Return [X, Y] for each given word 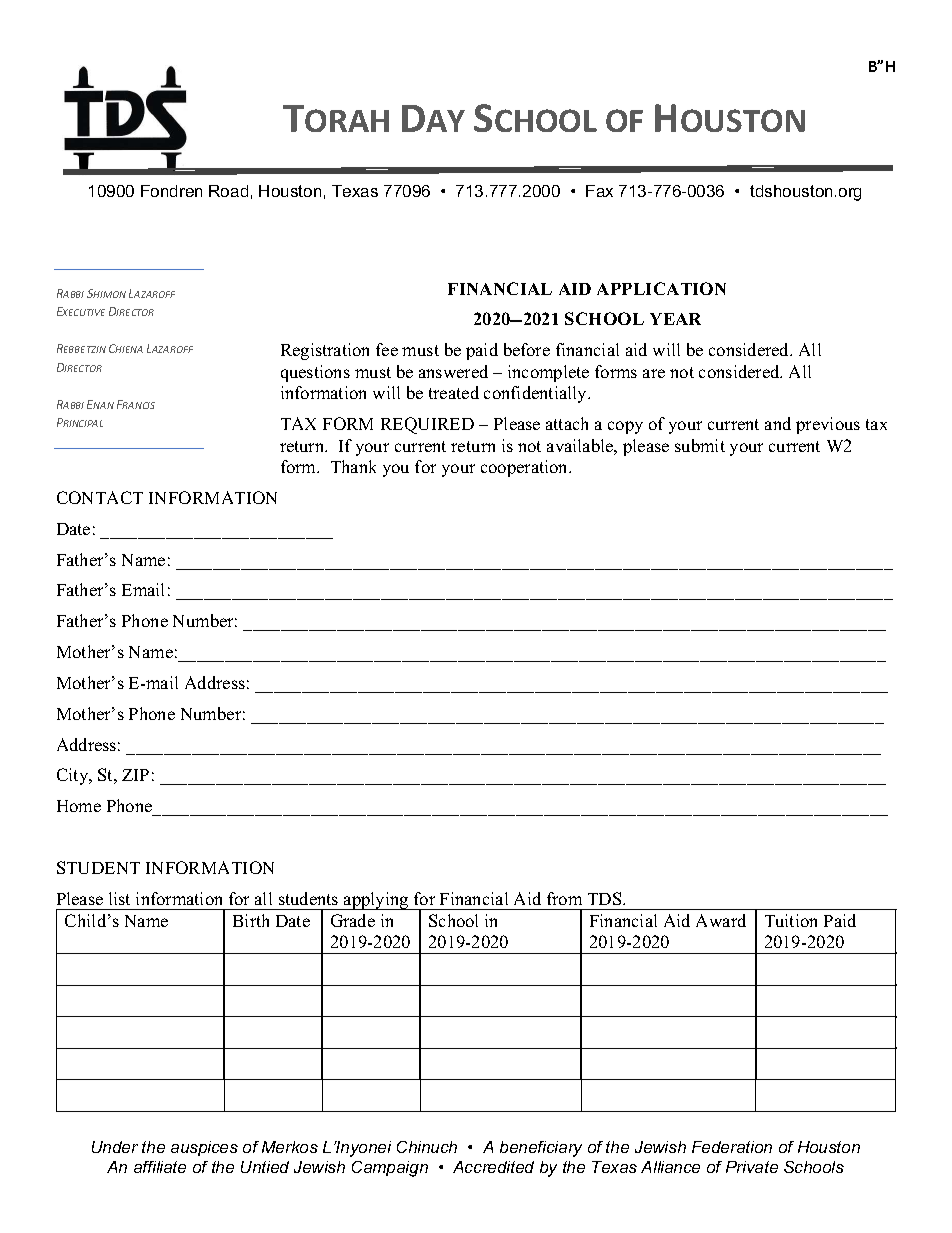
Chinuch [427, 1147]
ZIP [135, 775]
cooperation [526, 468]
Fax [599, 191]
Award [721, 920]
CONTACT [100, 497]
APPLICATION [661, 288]
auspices [204, 1148]
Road [228, 191]
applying [376, 901]
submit [700, 445]
